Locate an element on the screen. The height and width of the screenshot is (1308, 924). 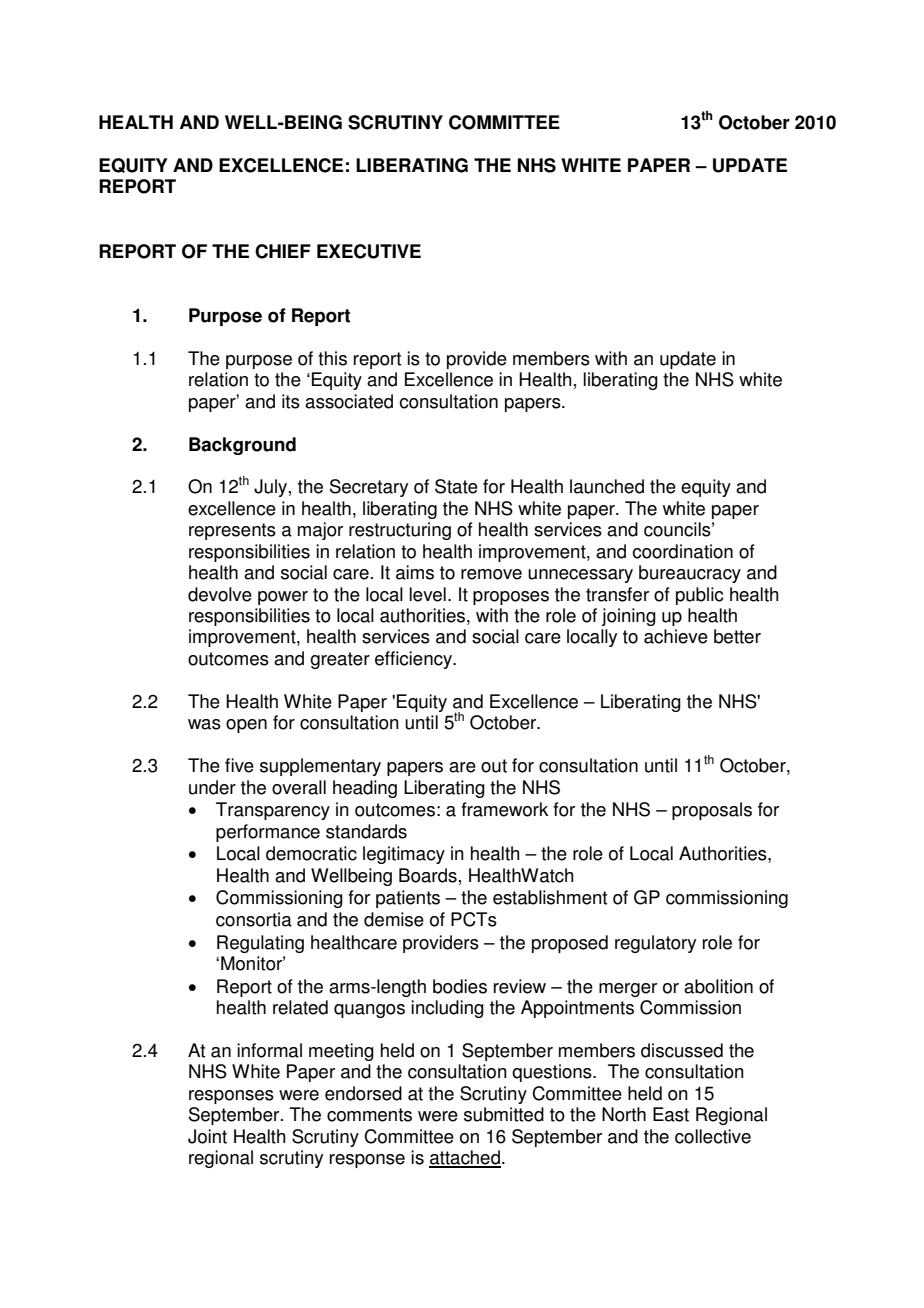
regulatory is located at coordinates (655, 944).
